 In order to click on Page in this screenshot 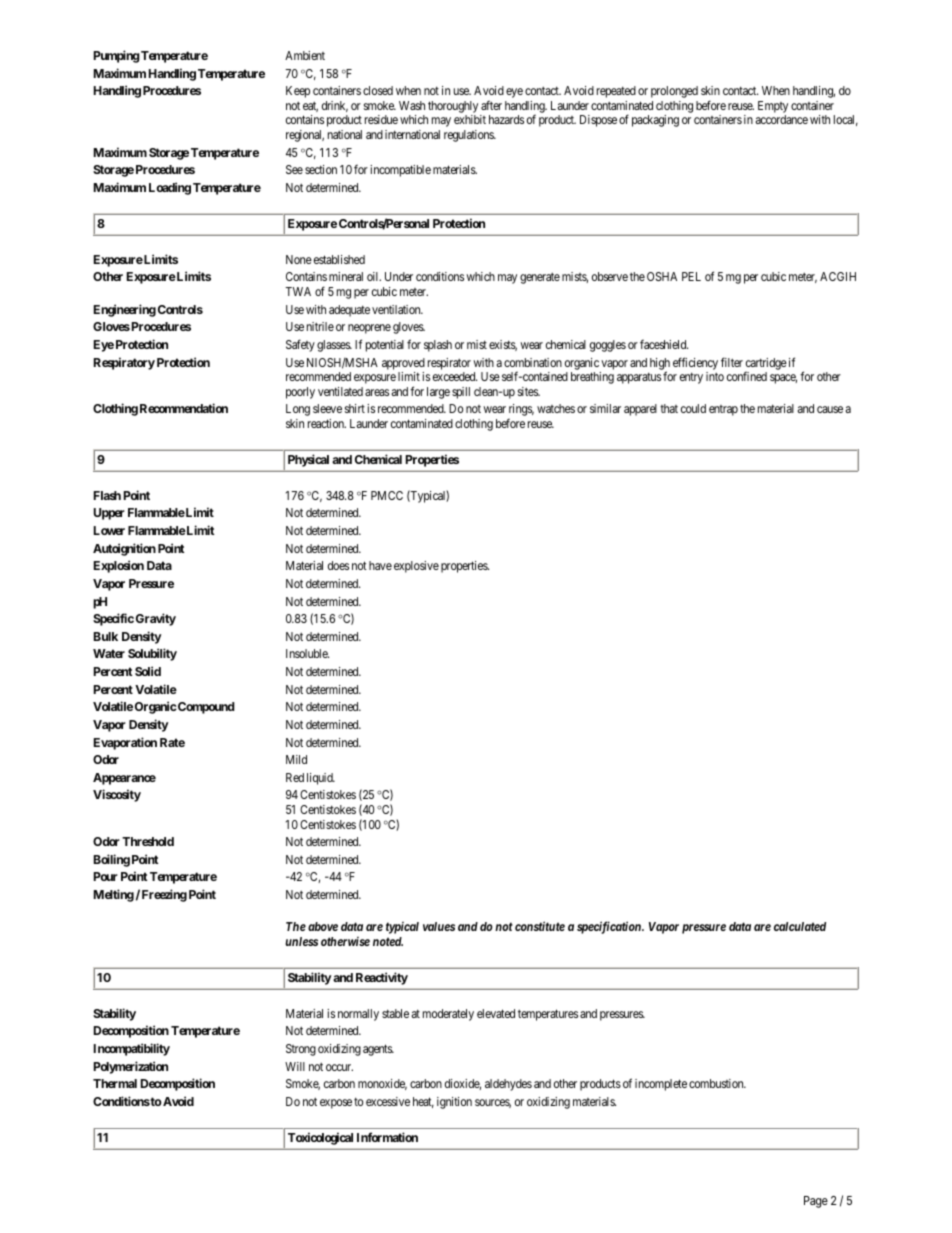, I will do `click(816, 1202)`.
